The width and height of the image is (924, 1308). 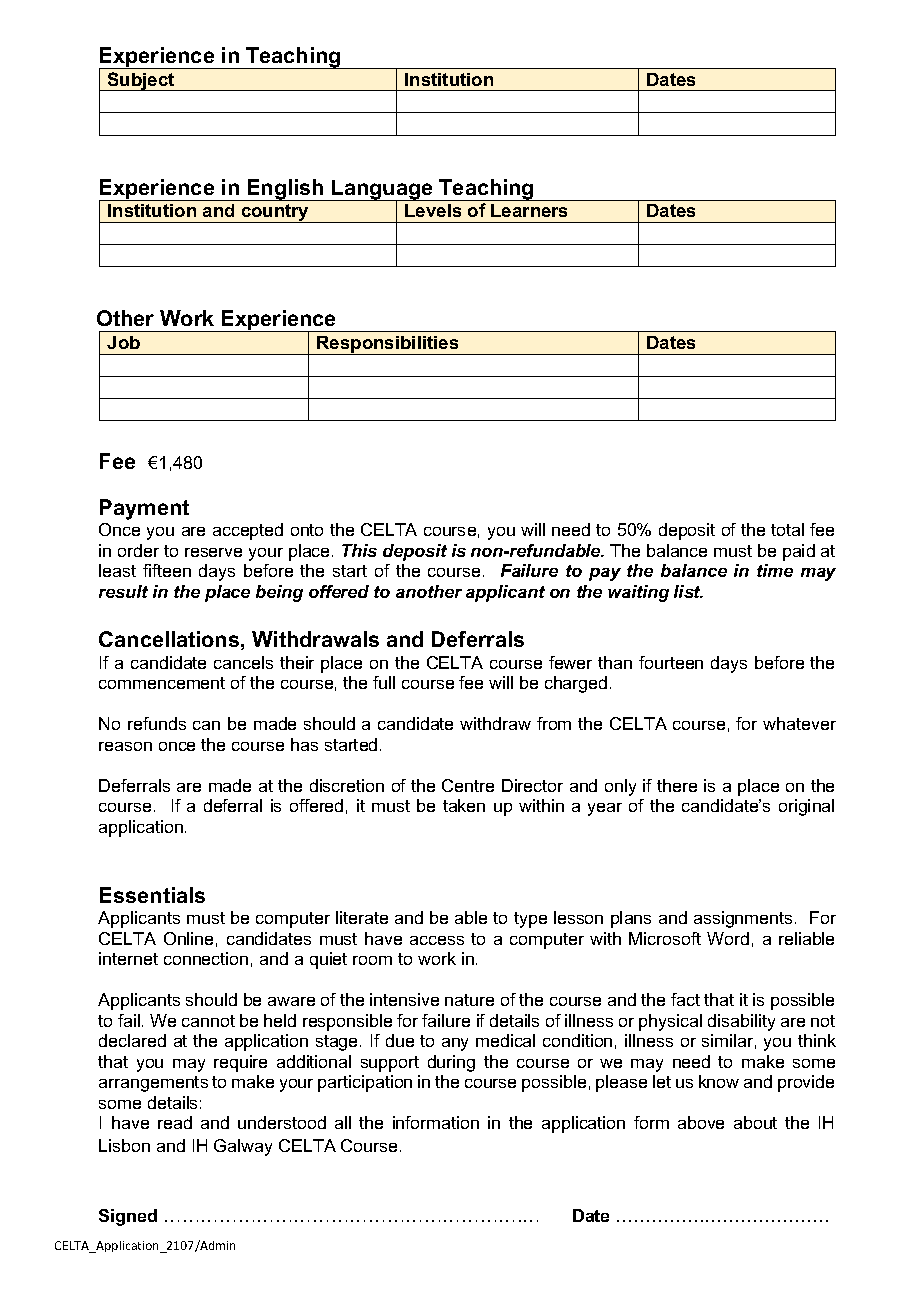 What do you see at coordinates (384, 682) in the image?
I see `full` at bounding box center [384, 682].
